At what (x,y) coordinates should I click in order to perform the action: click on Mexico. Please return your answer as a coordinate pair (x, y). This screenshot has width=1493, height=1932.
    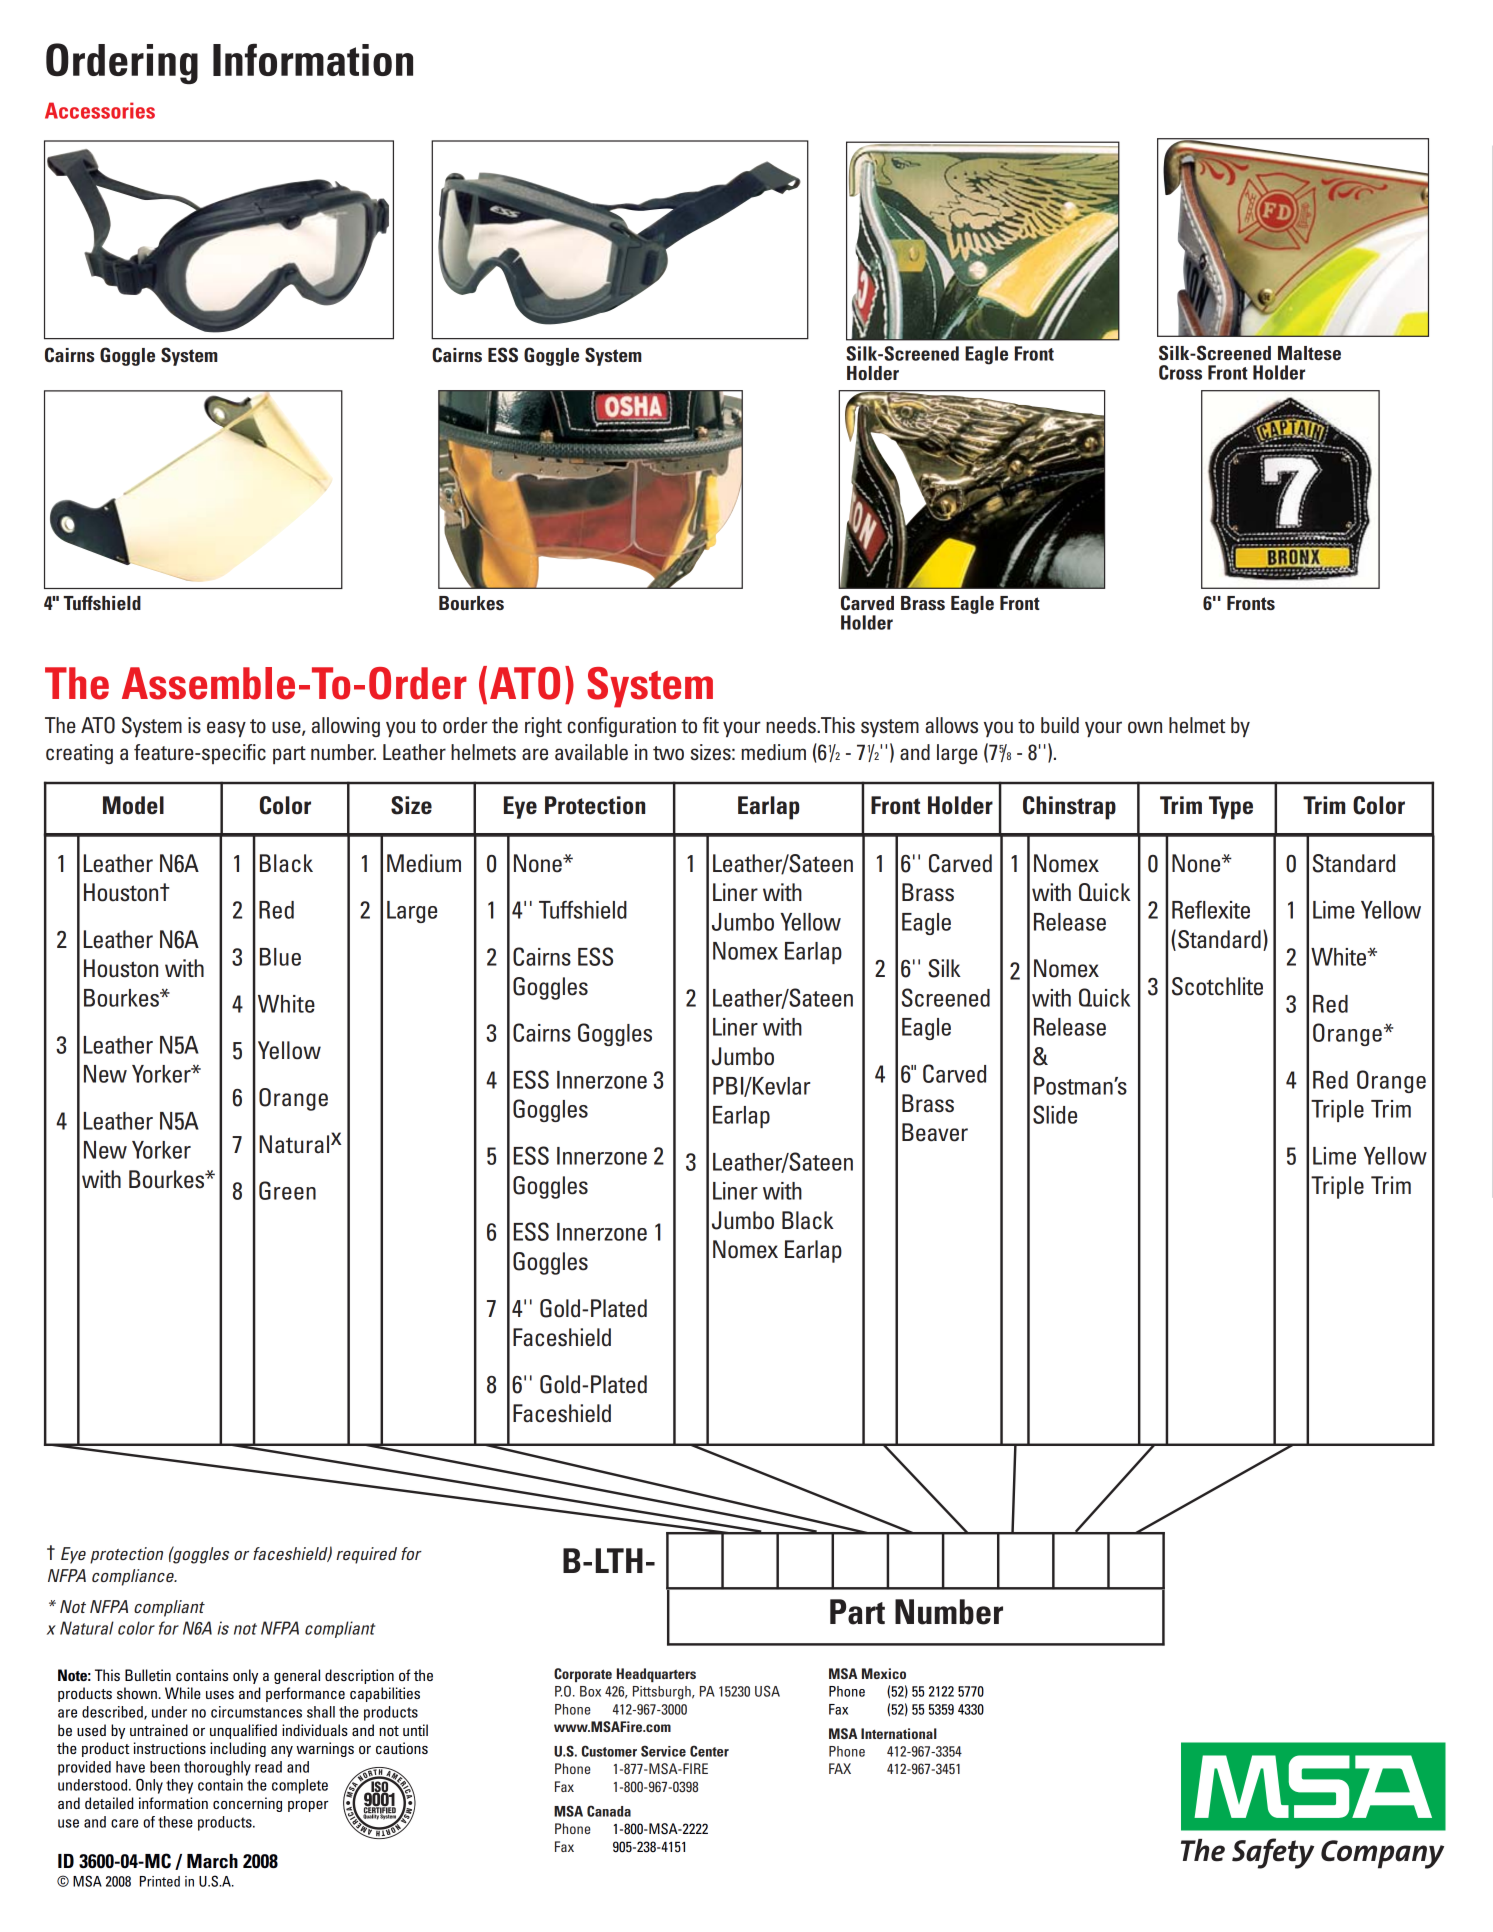
    Looking at the image, I should click on (884, 1673).
